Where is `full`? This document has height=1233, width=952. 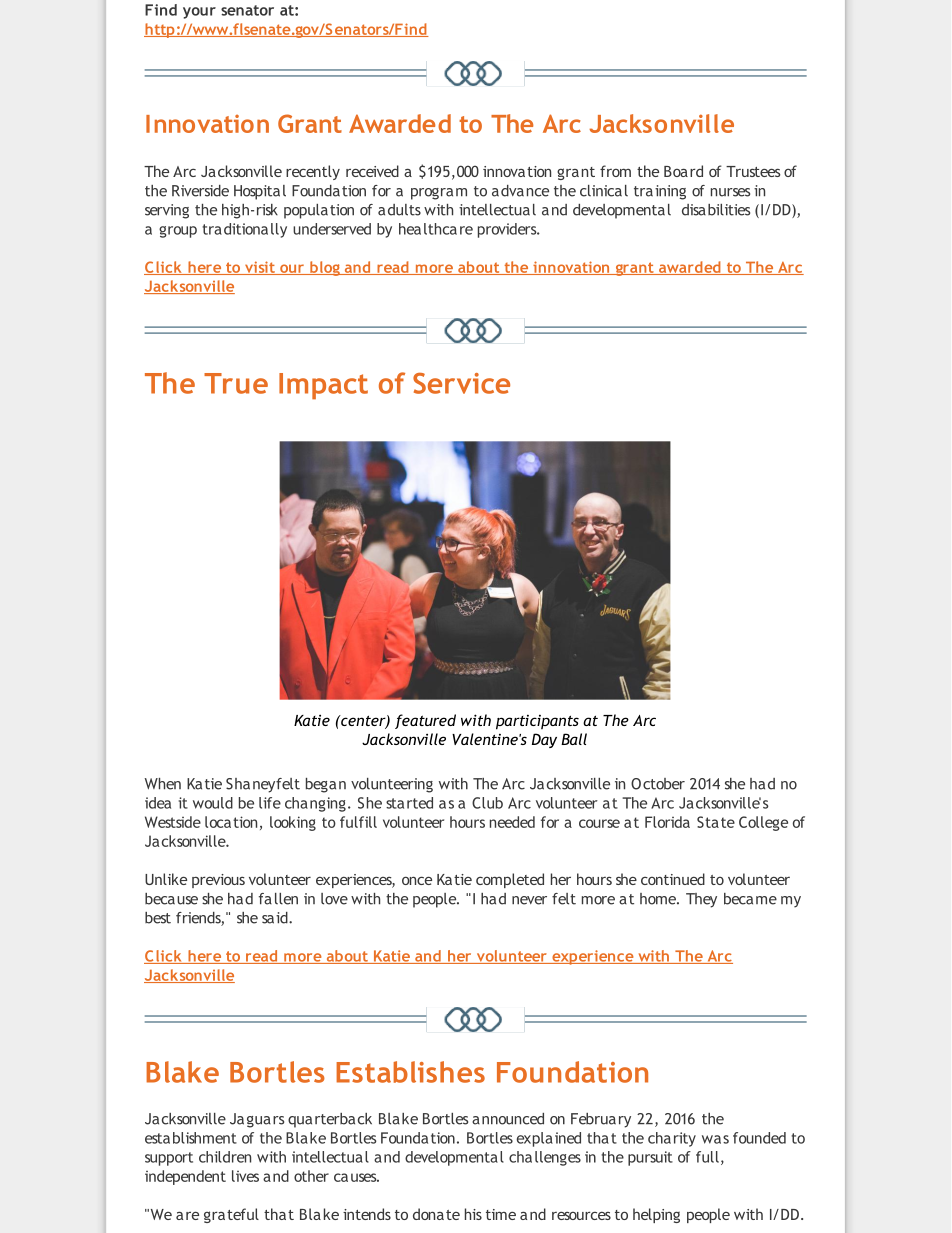
full is located at coordinates (707, 1157).
